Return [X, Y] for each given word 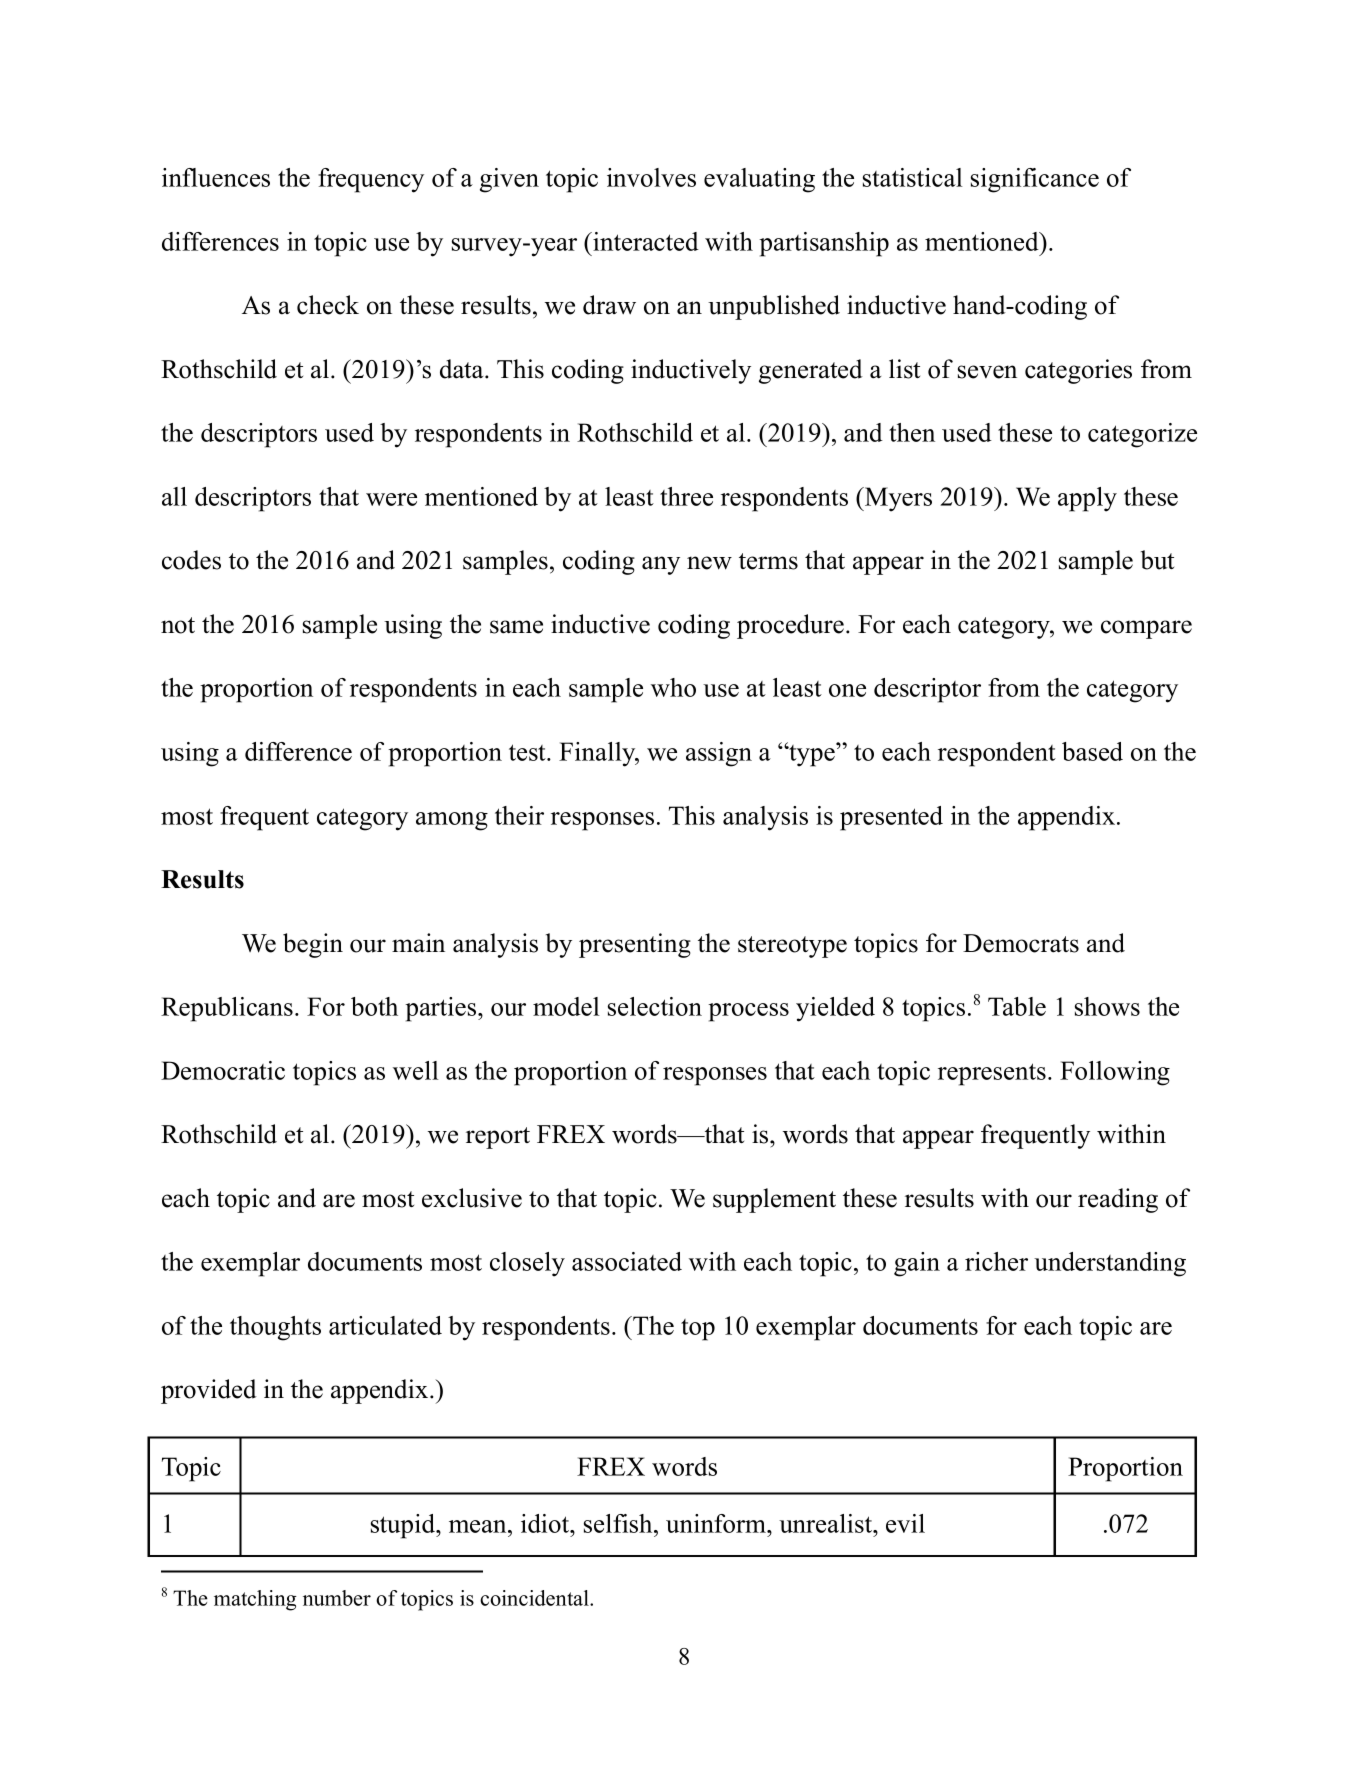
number [337, 1598]
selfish [619, 1523]
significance [1035, 180]
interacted [645, 241]
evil [905, 1523]
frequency [371, 180]
